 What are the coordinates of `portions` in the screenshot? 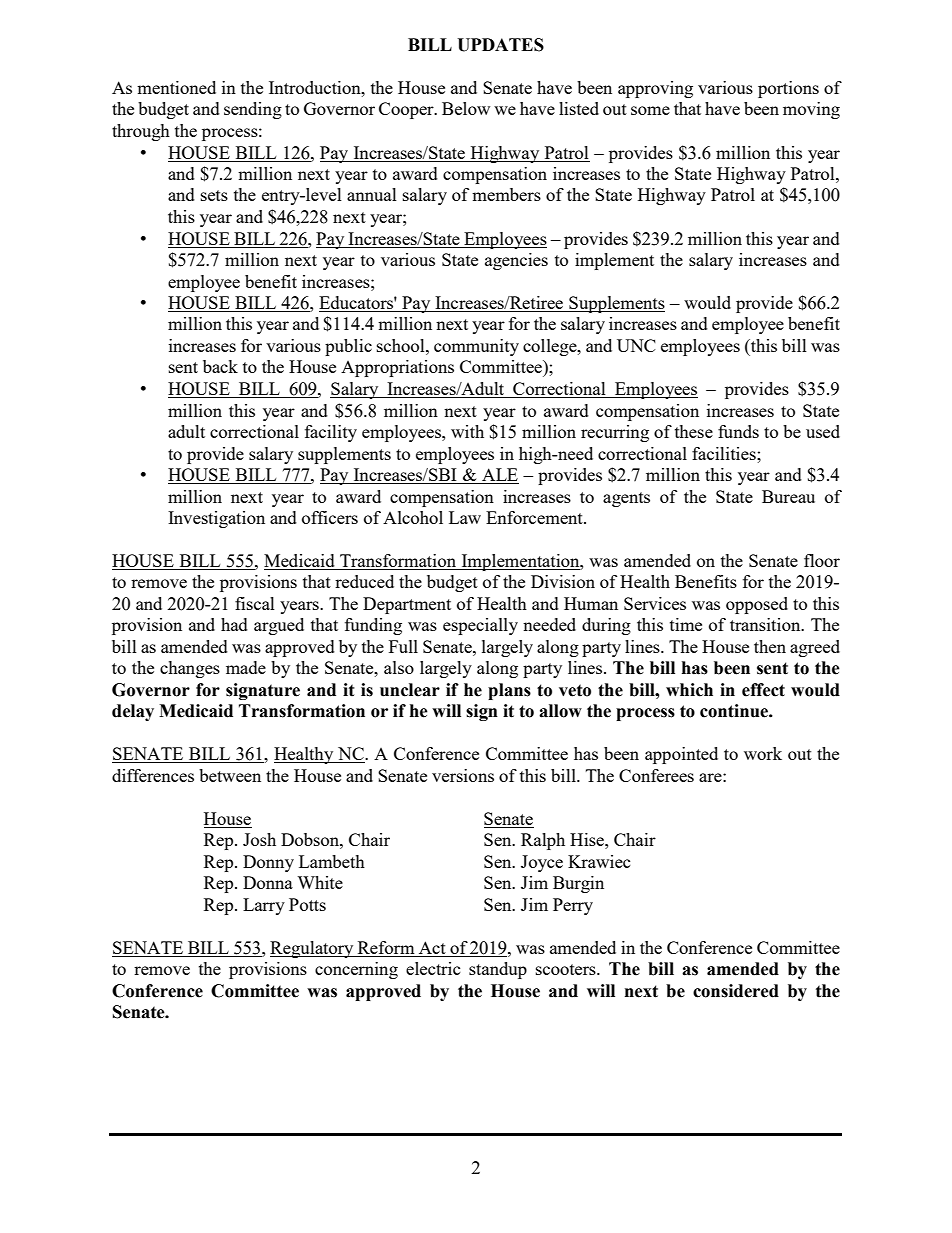 It's located at (788, 89).
